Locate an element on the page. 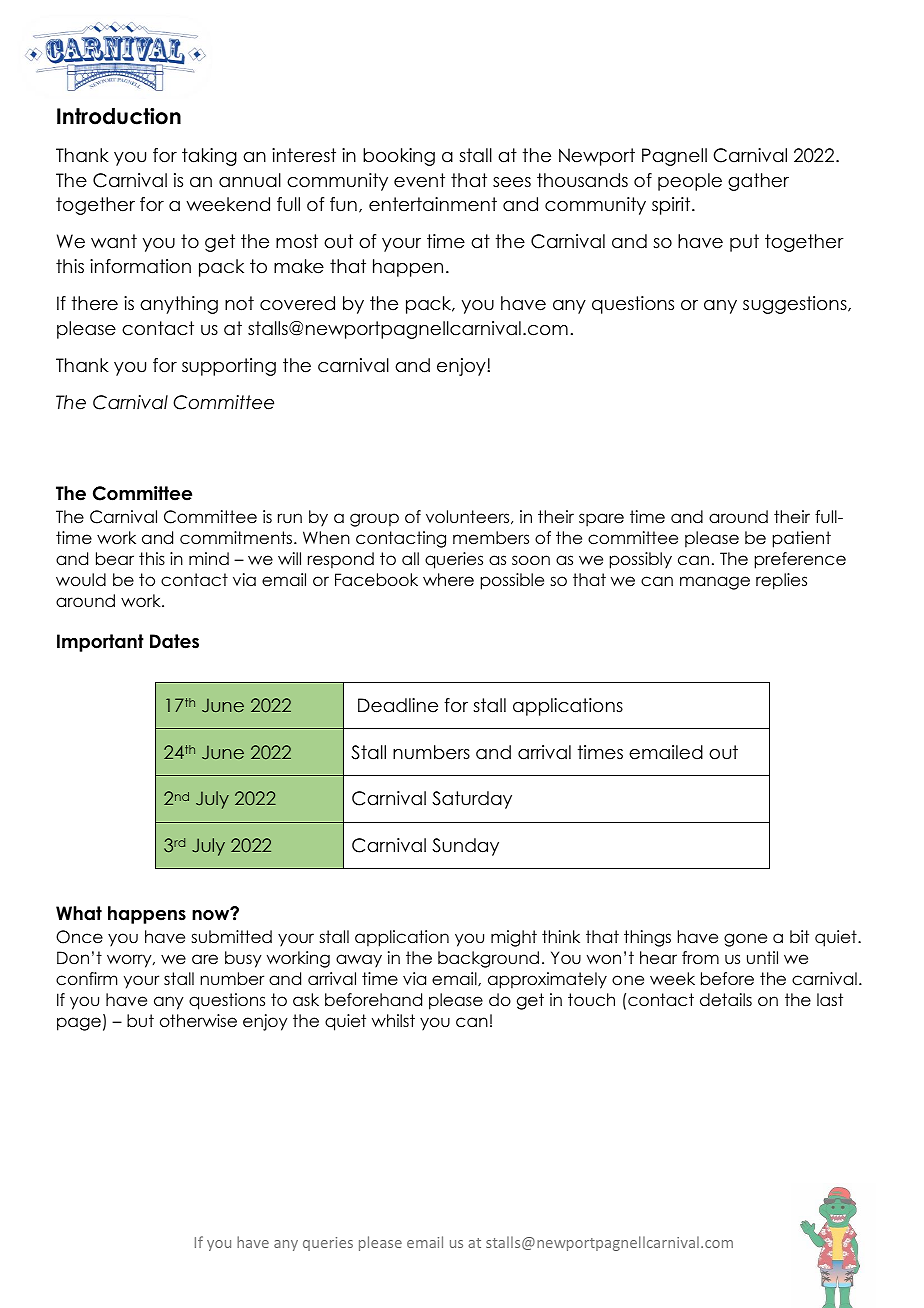 The image size is (924, 1308). manage is located at coordinates (715, 583).
